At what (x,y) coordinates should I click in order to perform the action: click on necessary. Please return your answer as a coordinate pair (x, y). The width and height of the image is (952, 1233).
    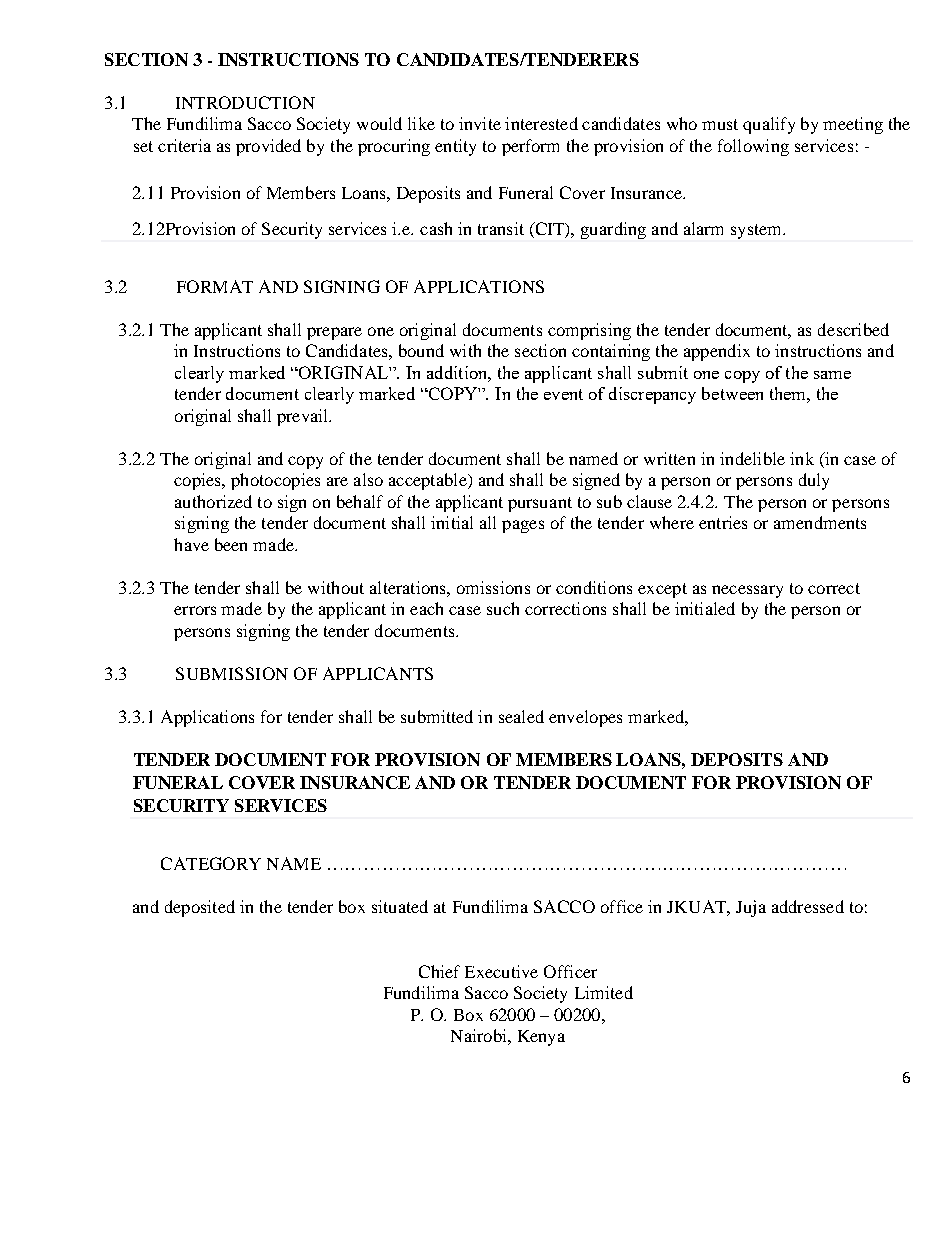
    Looking at the image, I should click on (747, 591).
